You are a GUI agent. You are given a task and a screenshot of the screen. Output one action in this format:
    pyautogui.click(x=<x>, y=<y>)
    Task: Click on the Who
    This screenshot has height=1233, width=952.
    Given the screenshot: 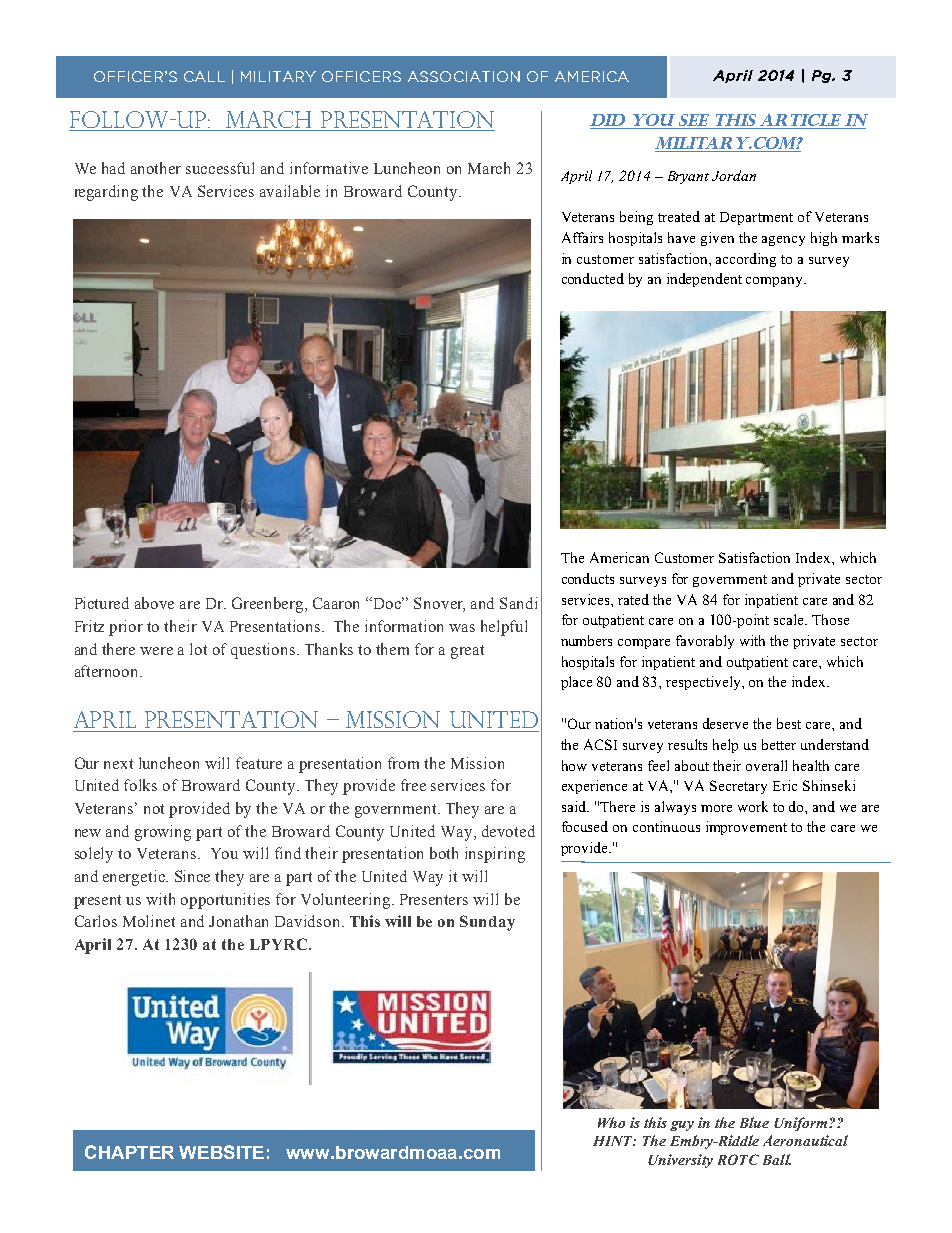 What is the action you would take?
    pyautogui.click(x=611, y=1122)
